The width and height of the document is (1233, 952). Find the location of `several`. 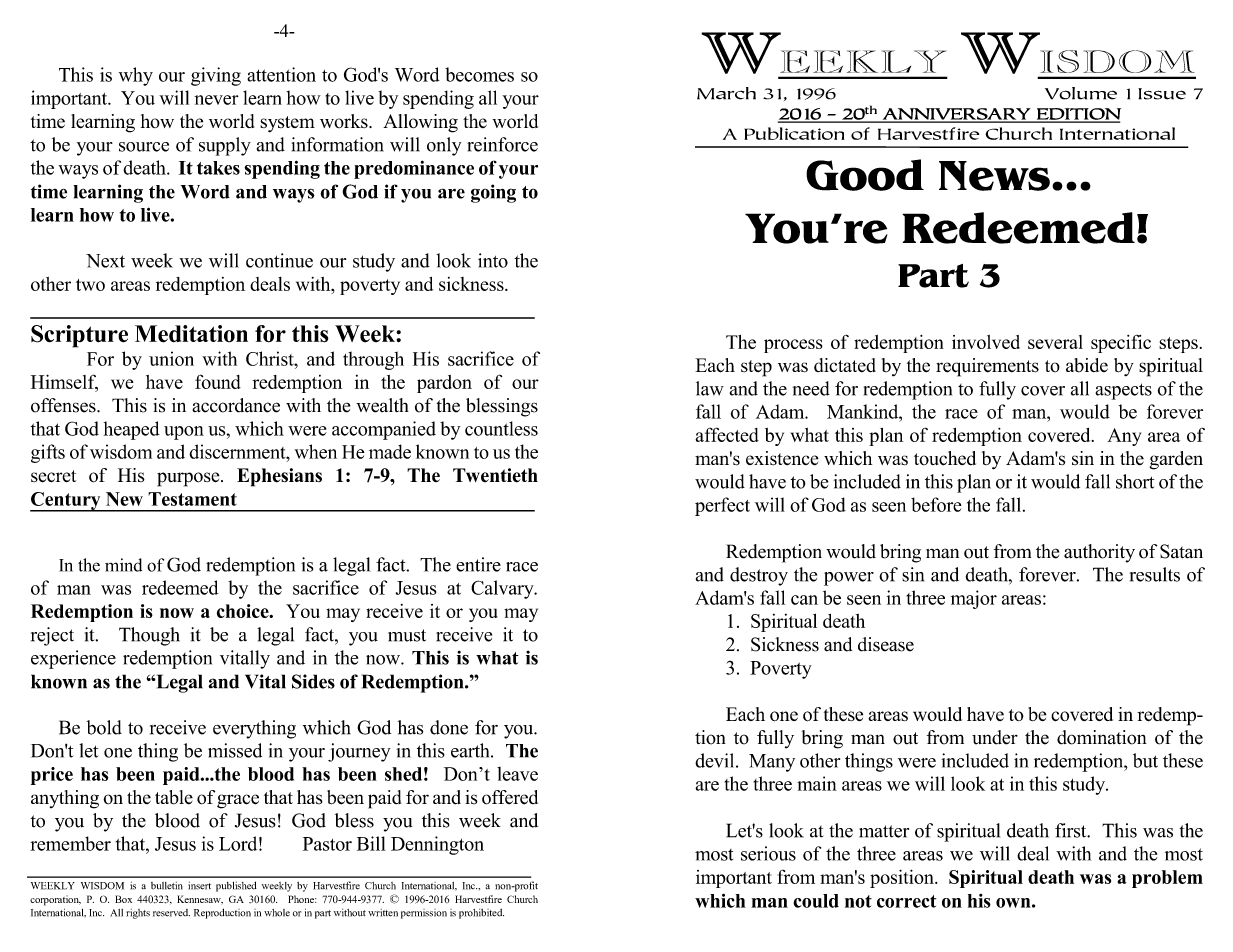

several is located at coordinates (1055, 342).
